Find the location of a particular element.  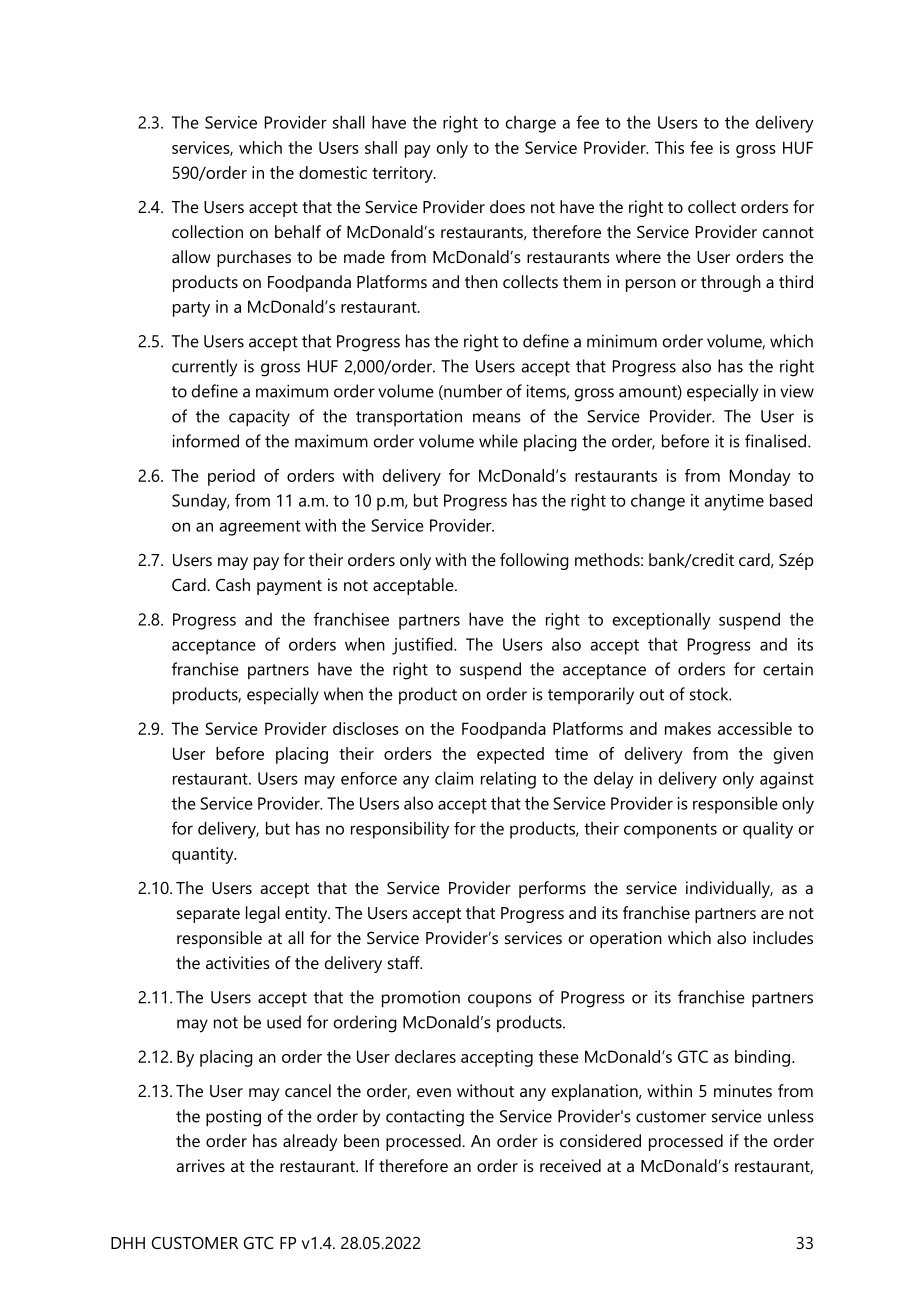

territory is located at coordinates (403, 174).
